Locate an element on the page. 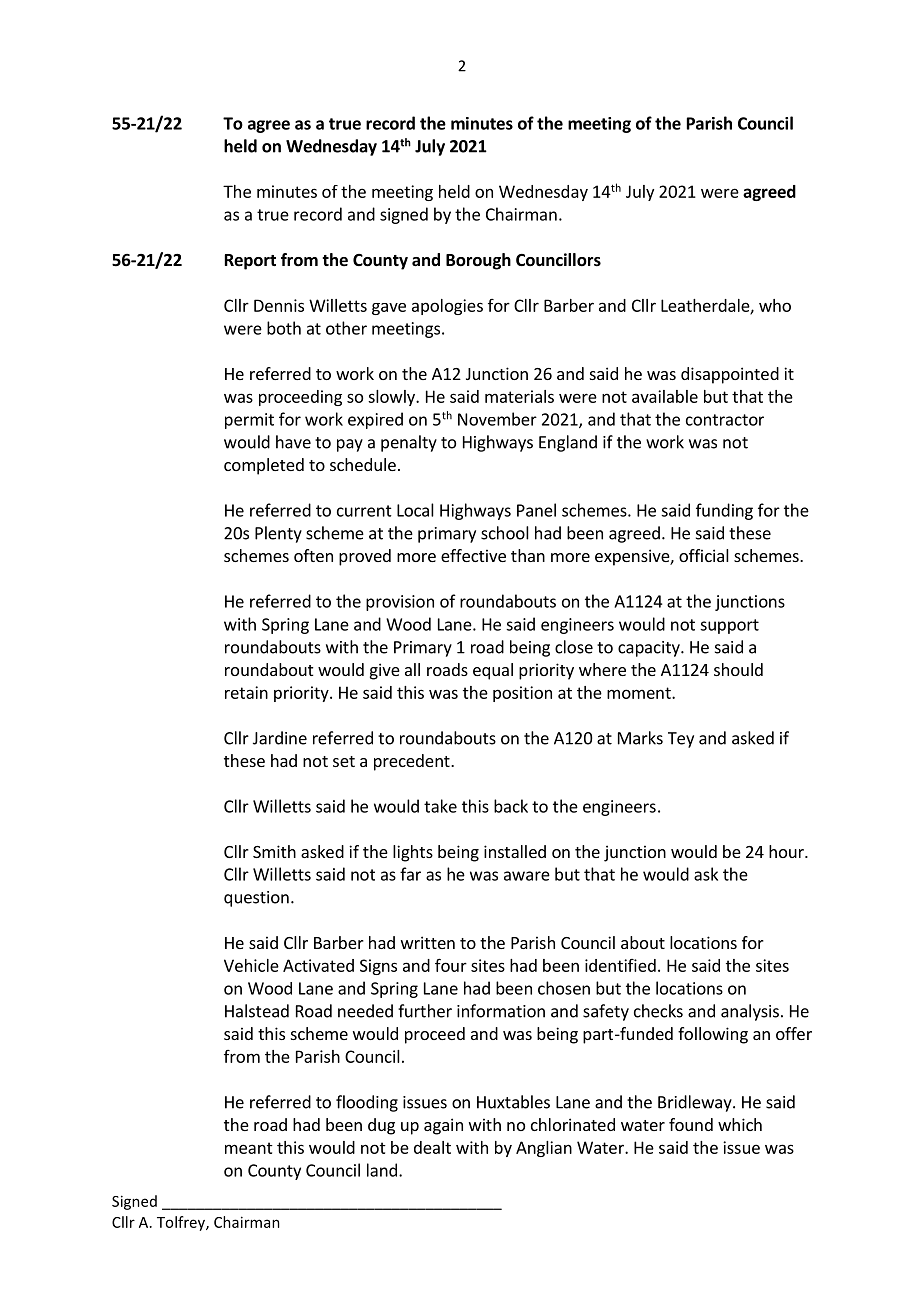 Image resolution: width=924 pixels, height=1308 pixels. Huxtables is located at coordinates (513, 1102).
